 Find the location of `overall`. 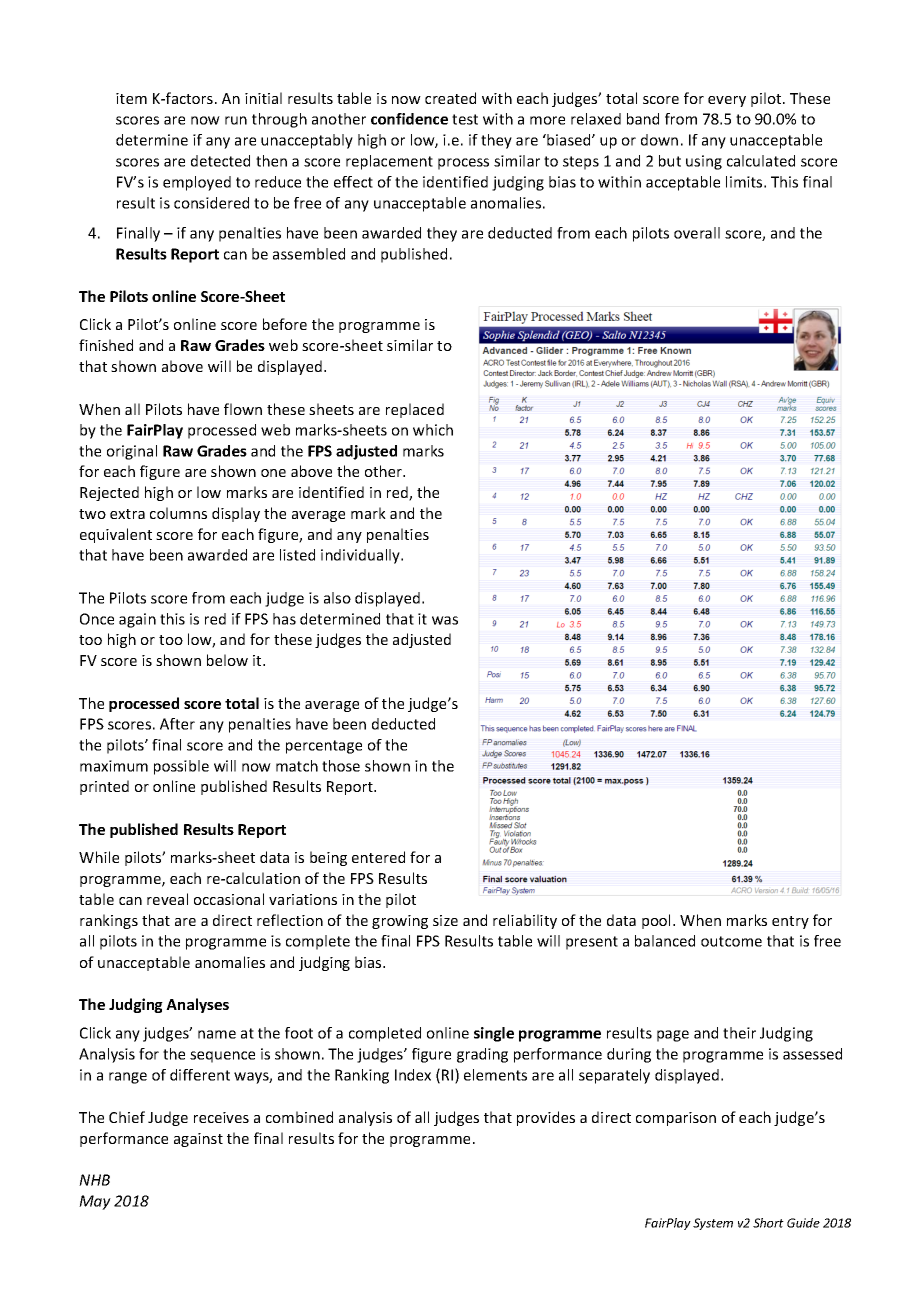

overall is located at coordinates (697, 233).
